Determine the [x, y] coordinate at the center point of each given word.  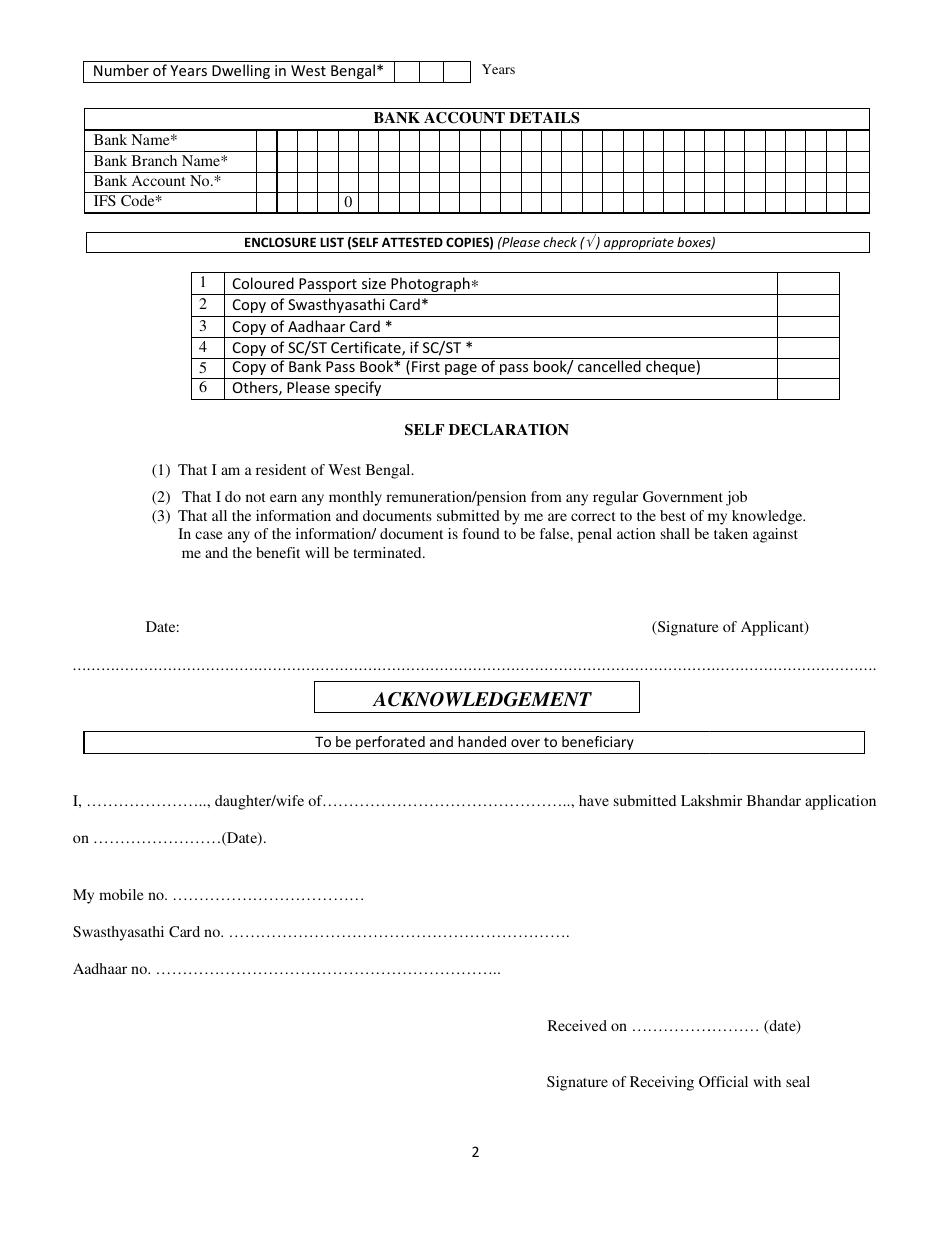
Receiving [662, 1083]
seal [798, 1081]
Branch [154, 160]
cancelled [609, 366]
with [767, 1081]
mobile [121, 894]
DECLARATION [509, 430]
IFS [105, 200]
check [560, 242]
